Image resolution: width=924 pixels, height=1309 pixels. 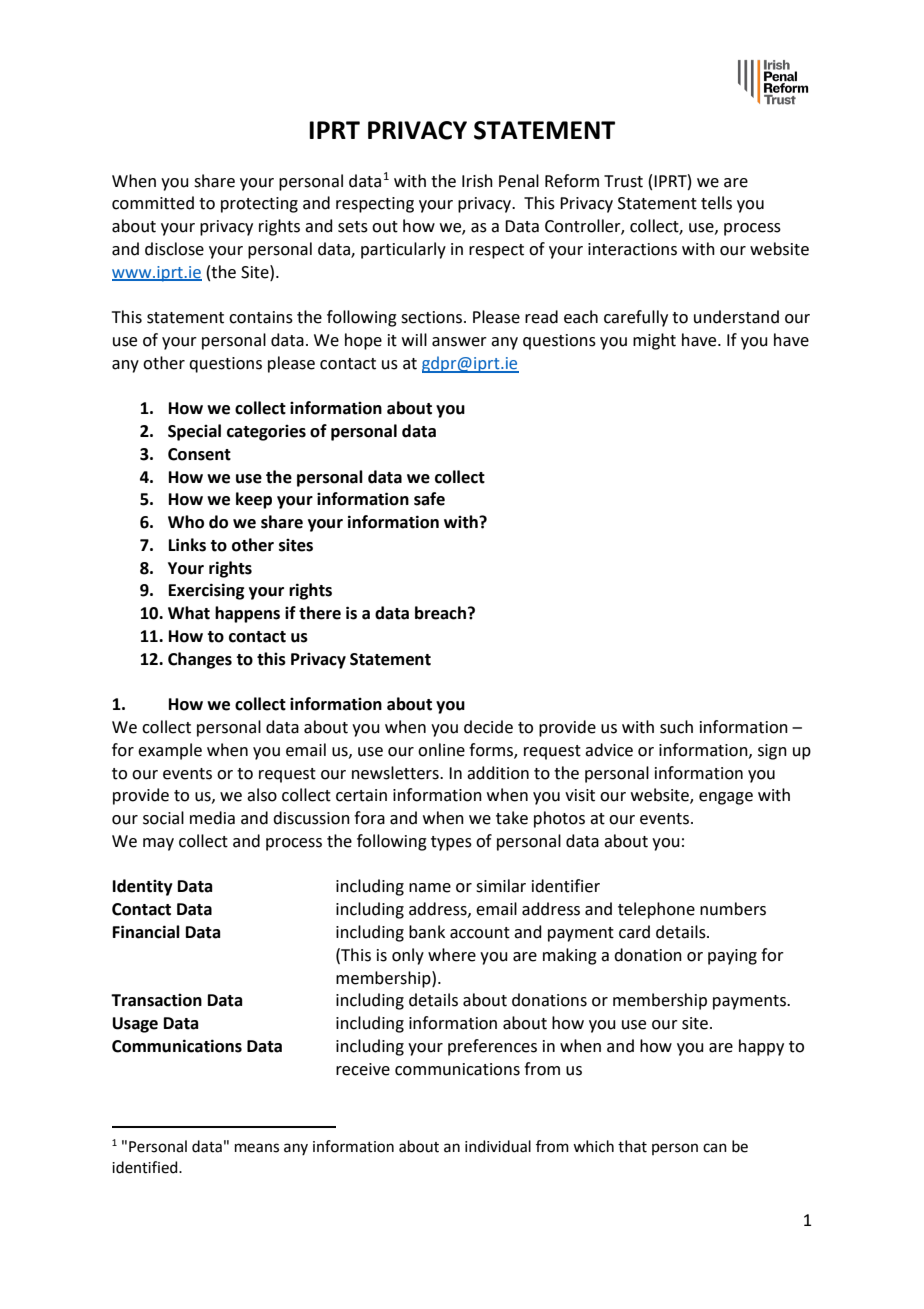 What do you see at coordinates (259, 205) in the screenshot?
I see `protecting` at bounding box center [259, 205].
